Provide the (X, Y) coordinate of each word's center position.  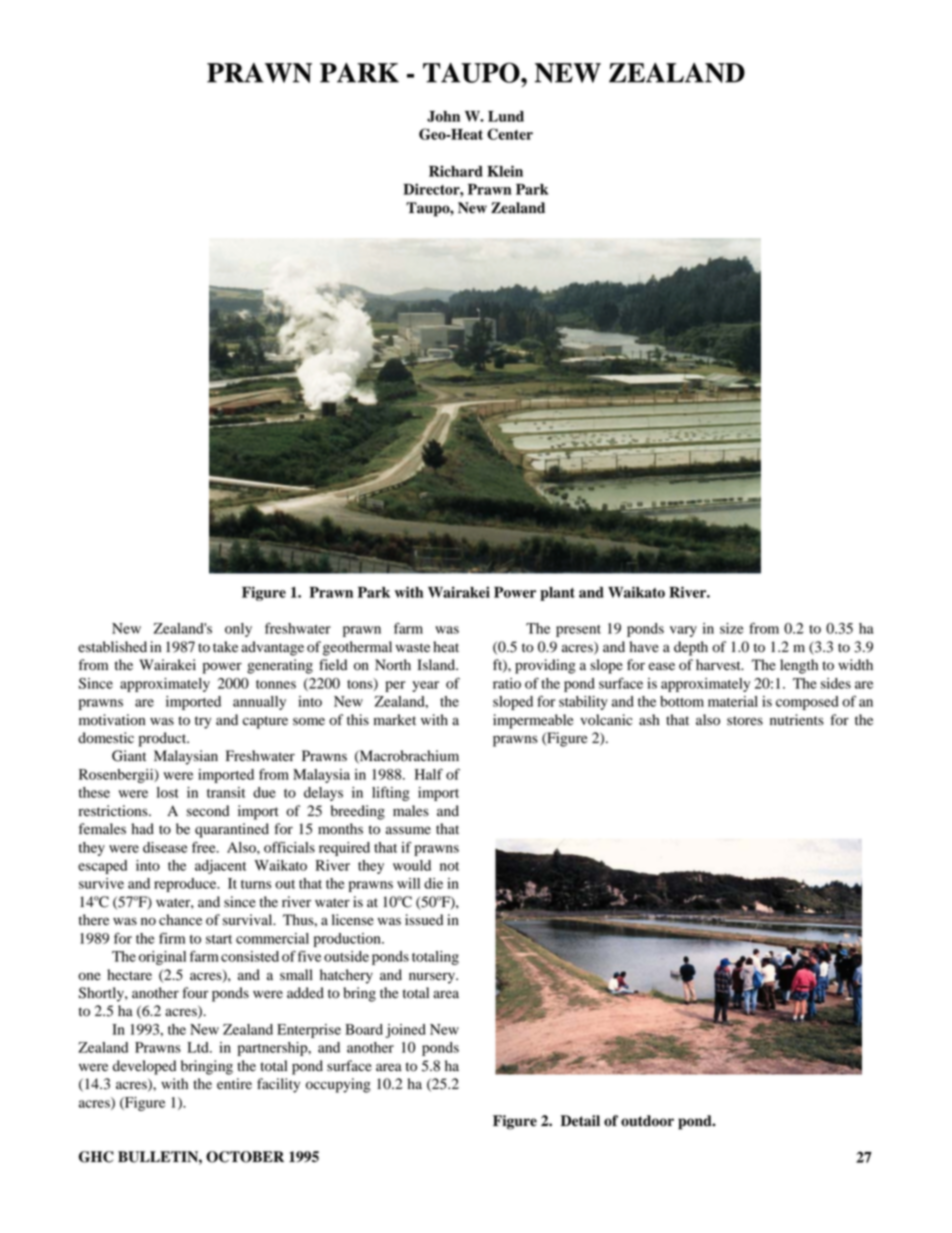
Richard (456, 171)
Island (437, 665)
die (433, 883)
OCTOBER (245, 1157)
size (732, 628)
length (799, 666)
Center (510, 134)
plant (557, 594)
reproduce (186, 885)
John (443, 116)
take (225, 646)
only (238, 630)
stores (745, 721)
